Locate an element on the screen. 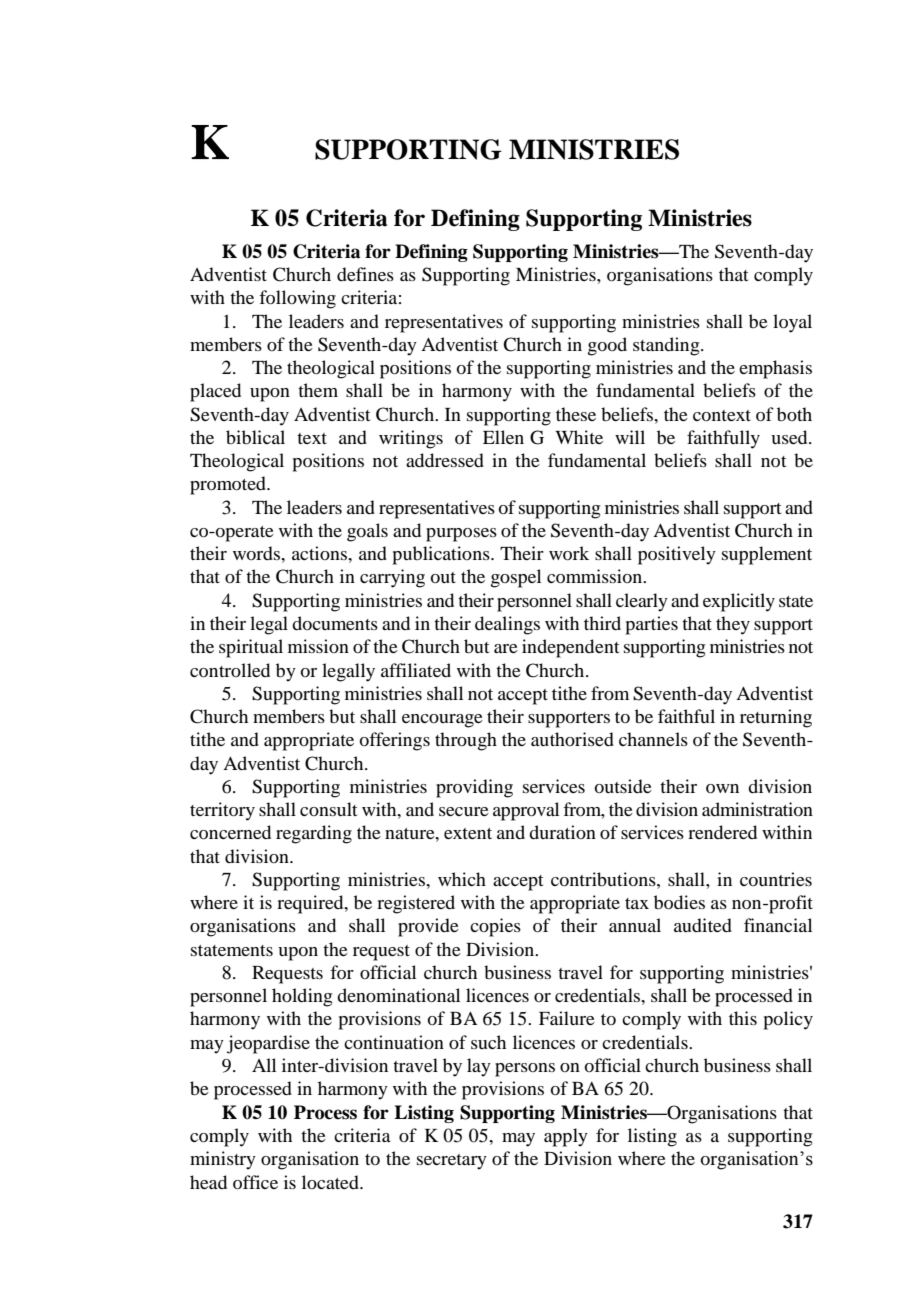  secretary is located at coordinates (452, 1162).
